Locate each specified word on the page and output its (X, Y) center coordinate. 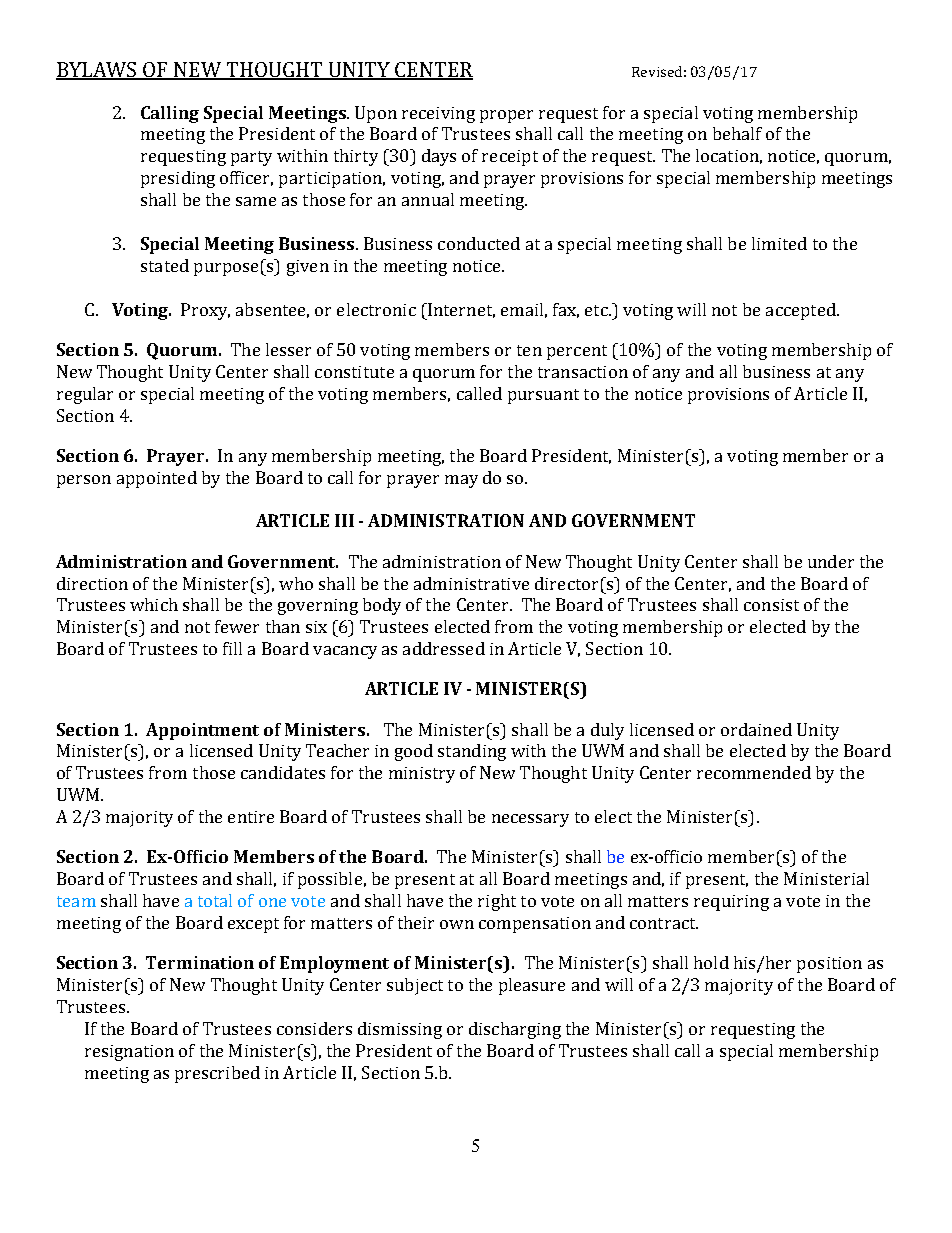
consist (771, 605)
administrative (471, 583)
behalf (737, 133)
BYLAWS (98, 70)
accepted (802, 311)
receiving (438, 115)
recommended (754, 772)
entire (251, 817)
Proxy (205, 311)
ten (529, 350)
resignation (129, 1053)
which (154, 604)
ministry (422, 775)
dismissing (400, 1030)
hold (711, 962)
